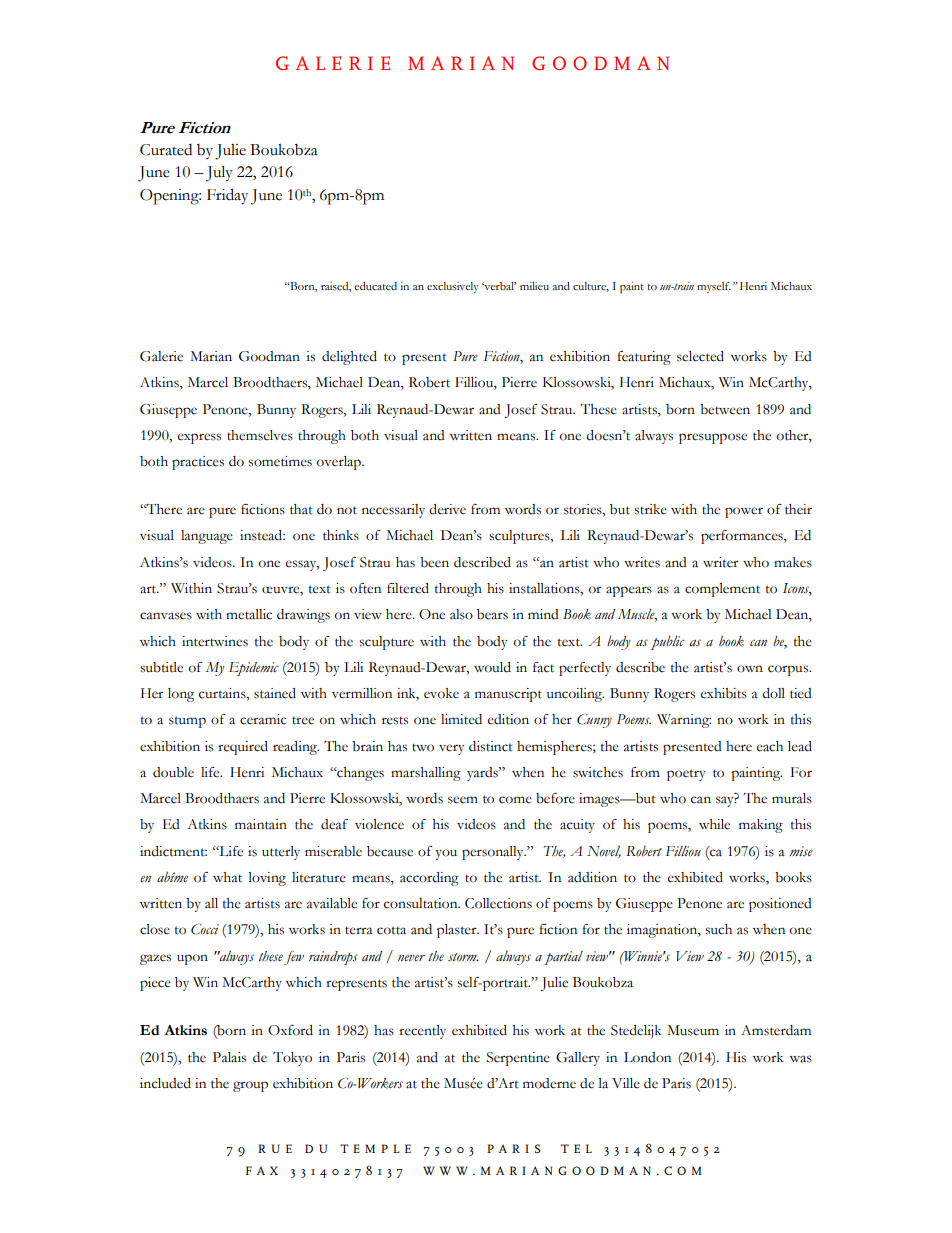 The width and height of the document is (952, 1233). What do you see at coordinates (491, 746) in the document?
I see `distinct` at bounding box center [491, 746].
